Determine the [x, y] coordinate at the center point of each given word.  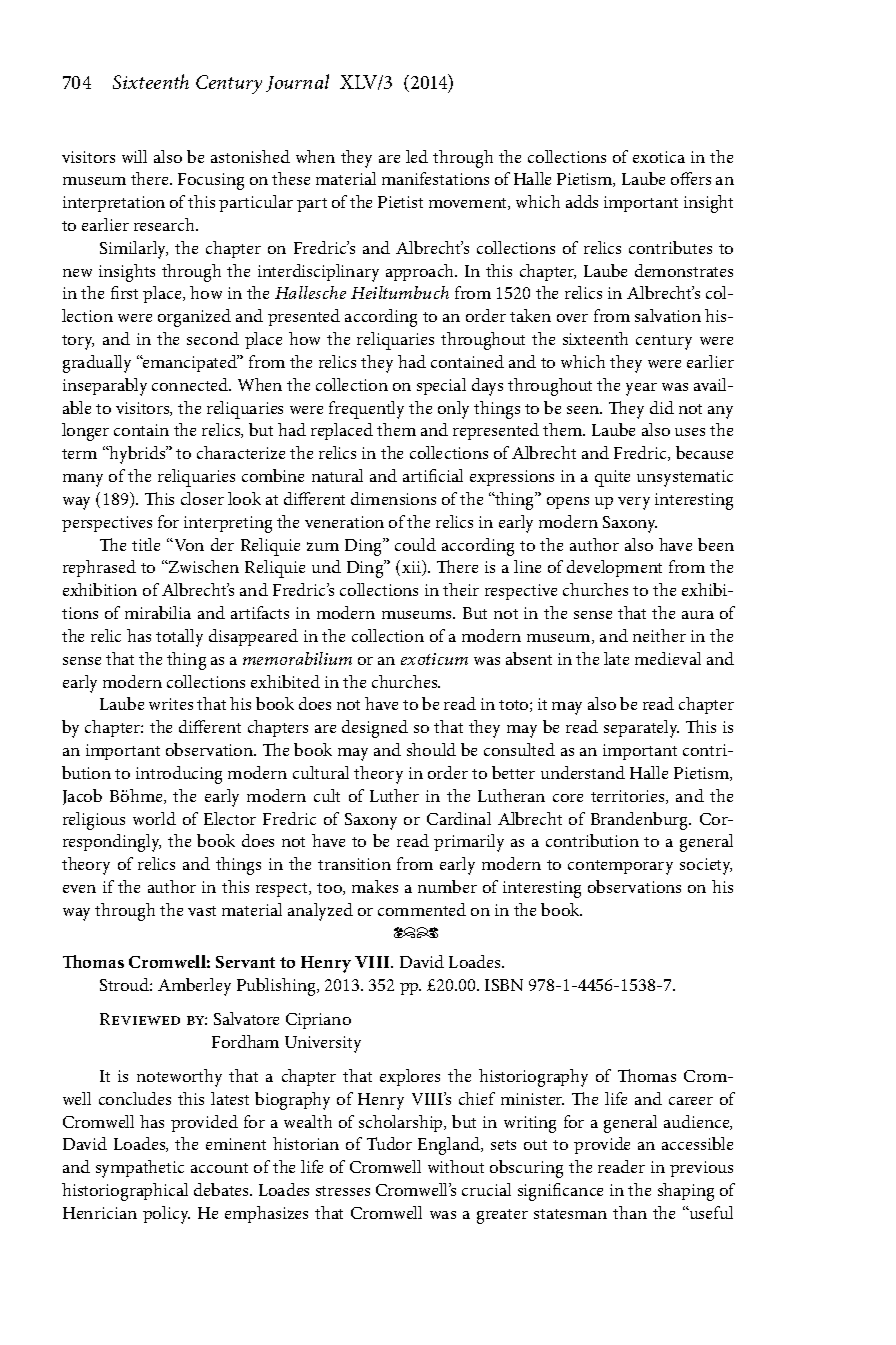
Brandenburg [641, 821]
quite [612, 478]
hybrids [138, 455]
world [154, 818]
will [134, 156]
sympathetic [140, 1169]
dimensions [393, 498]
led [417, 156]
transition [354, 864]
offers [691, 178]
